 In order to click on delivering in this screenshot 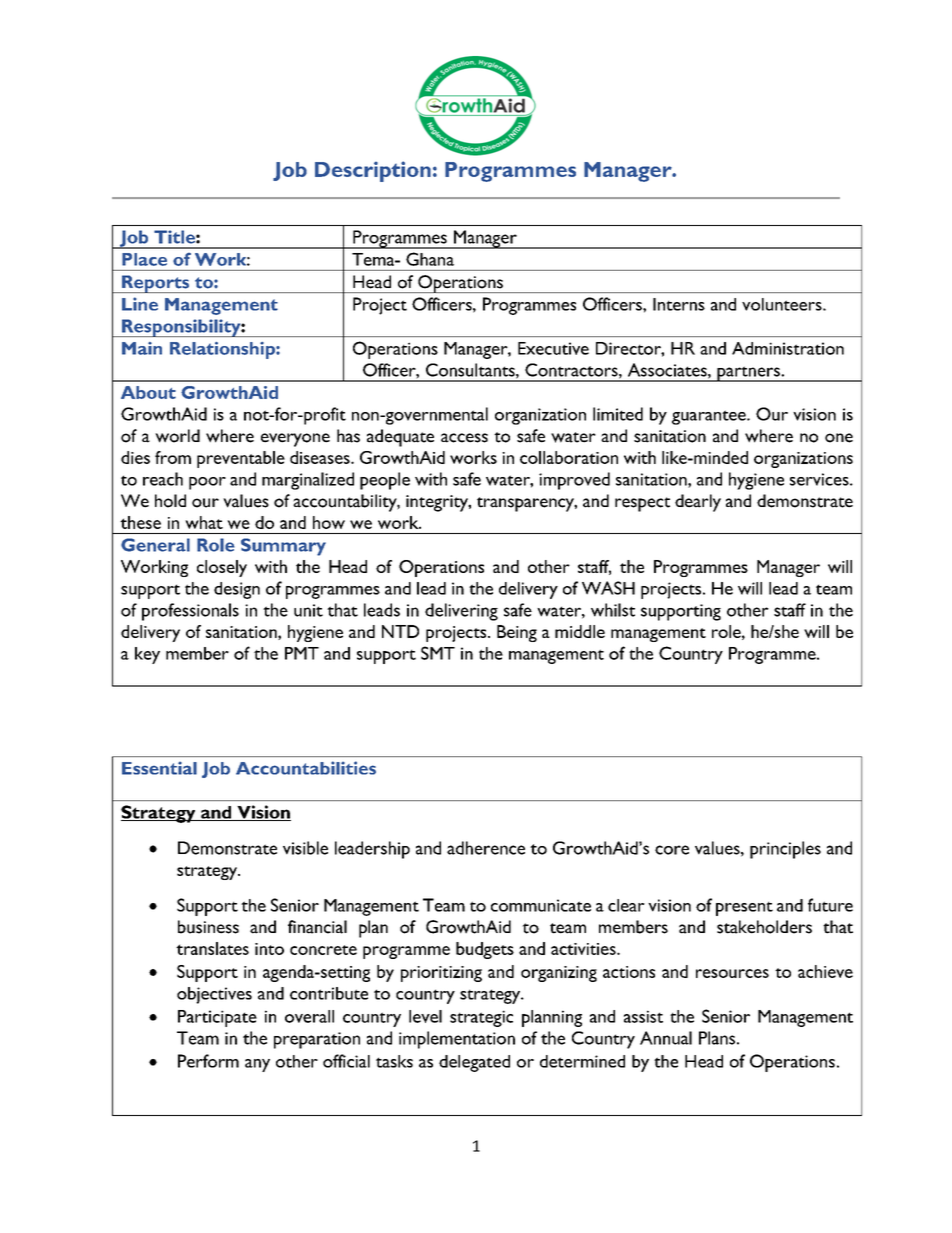, I will do `click(461, 612)`.
